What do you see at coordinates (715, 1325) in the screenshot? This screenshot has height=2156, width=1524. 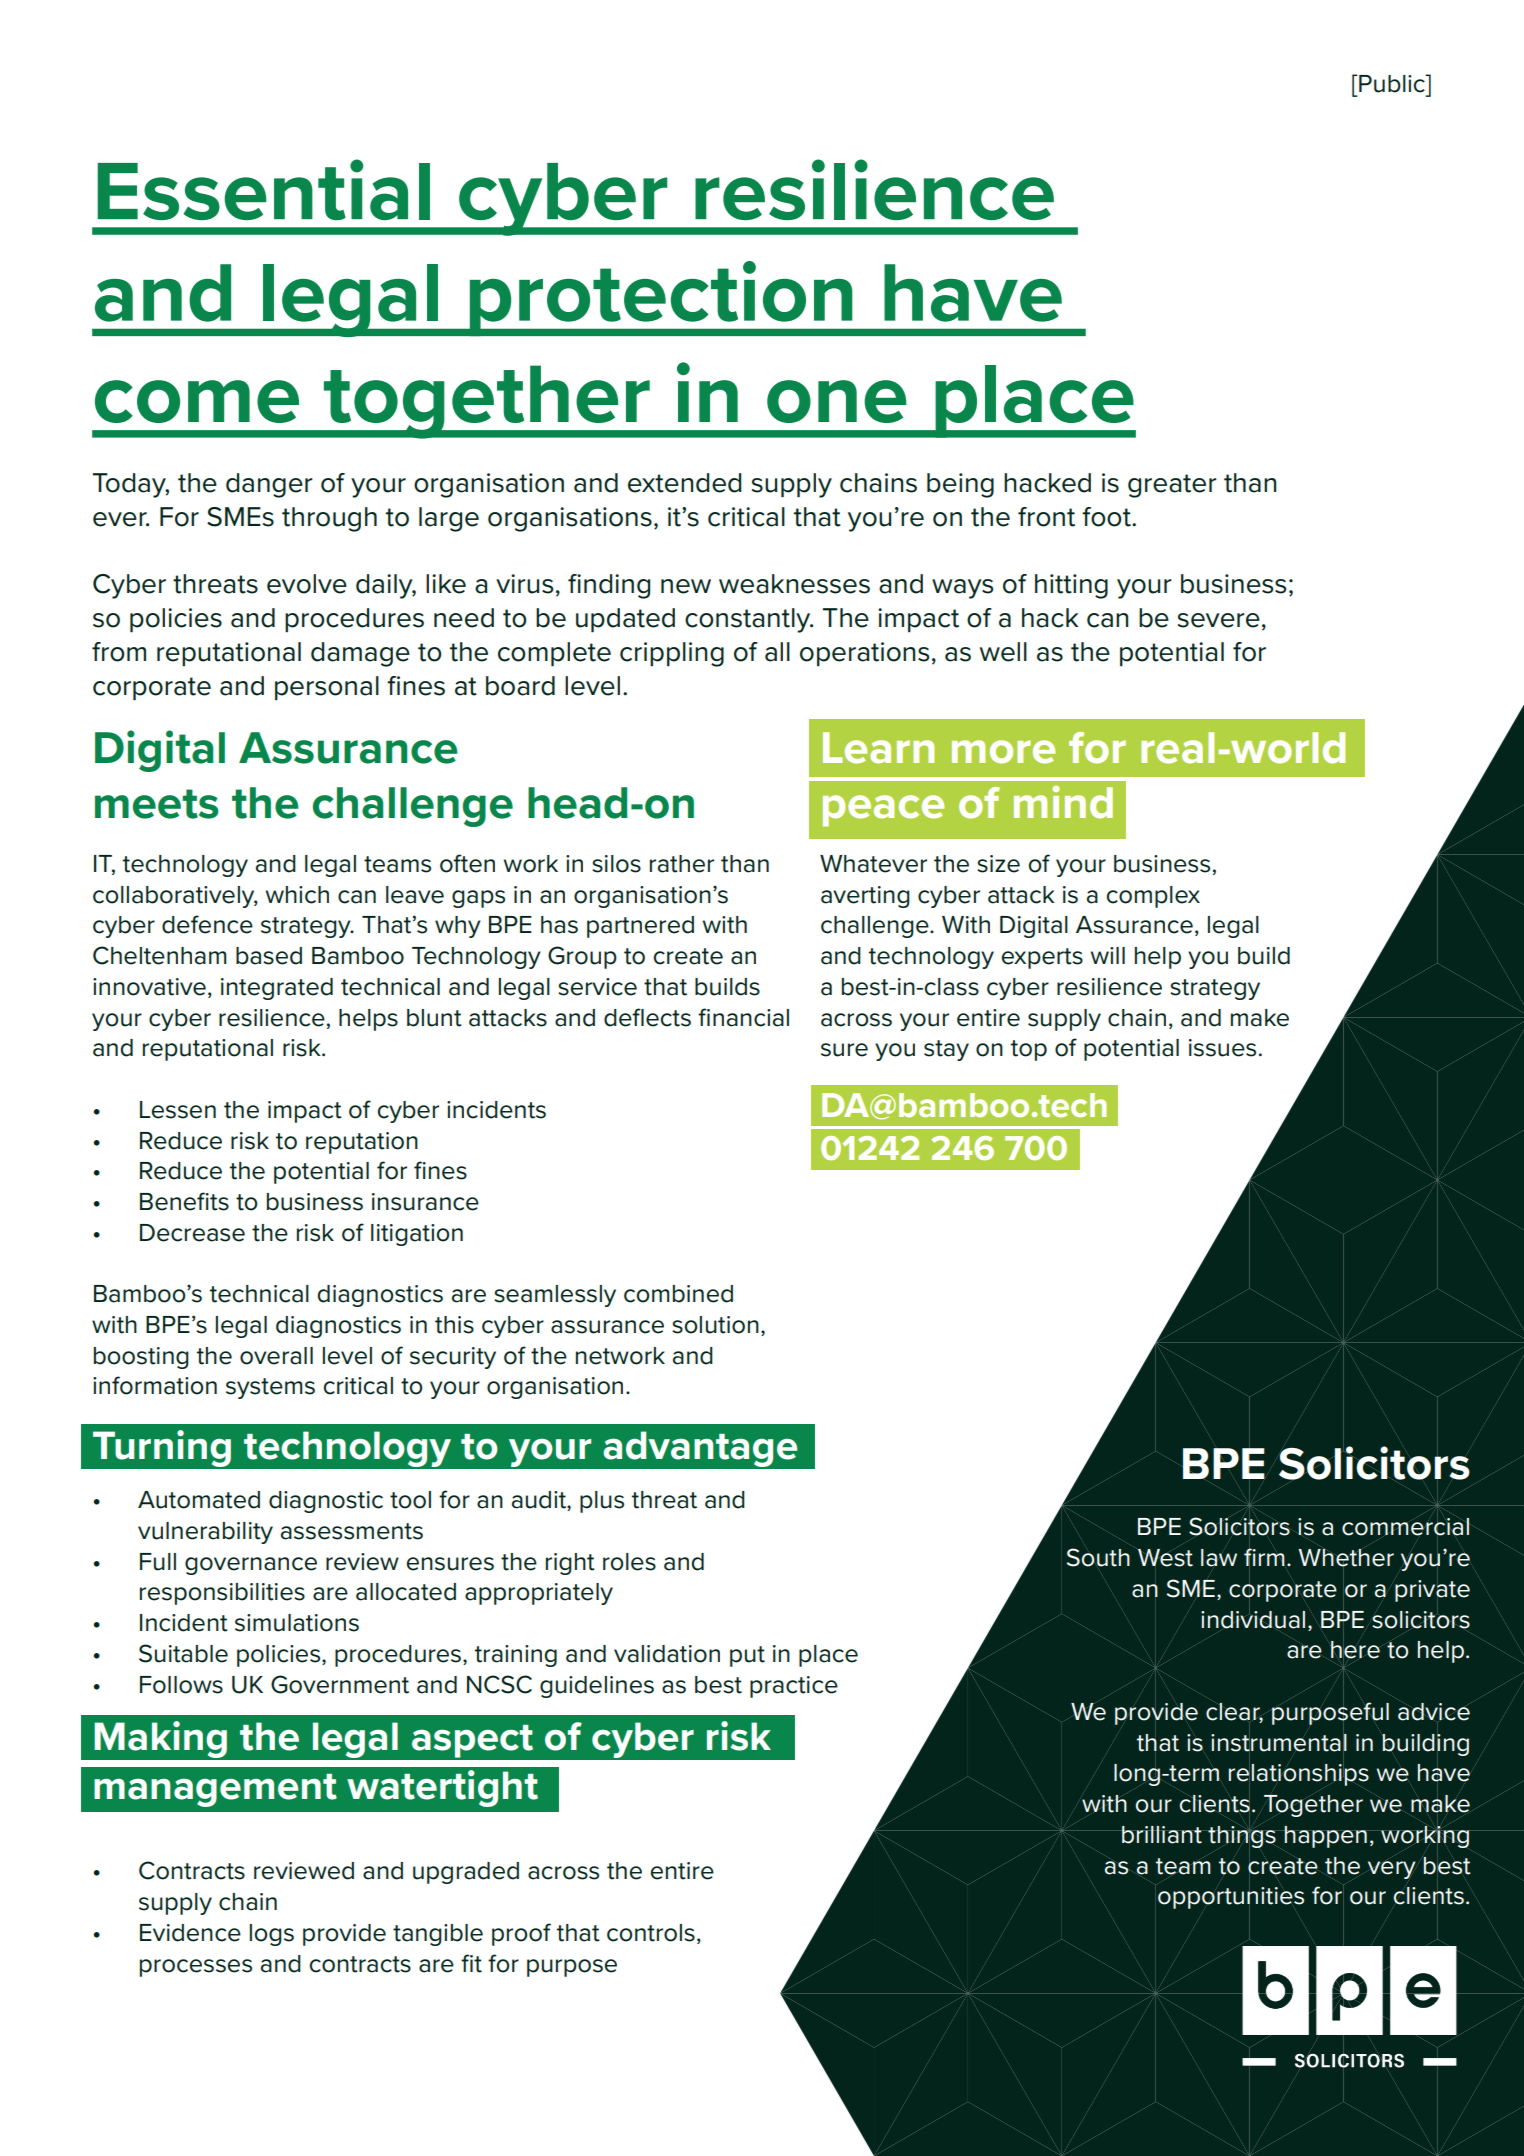 I see `solution` at bounding box center [715, 1325].
